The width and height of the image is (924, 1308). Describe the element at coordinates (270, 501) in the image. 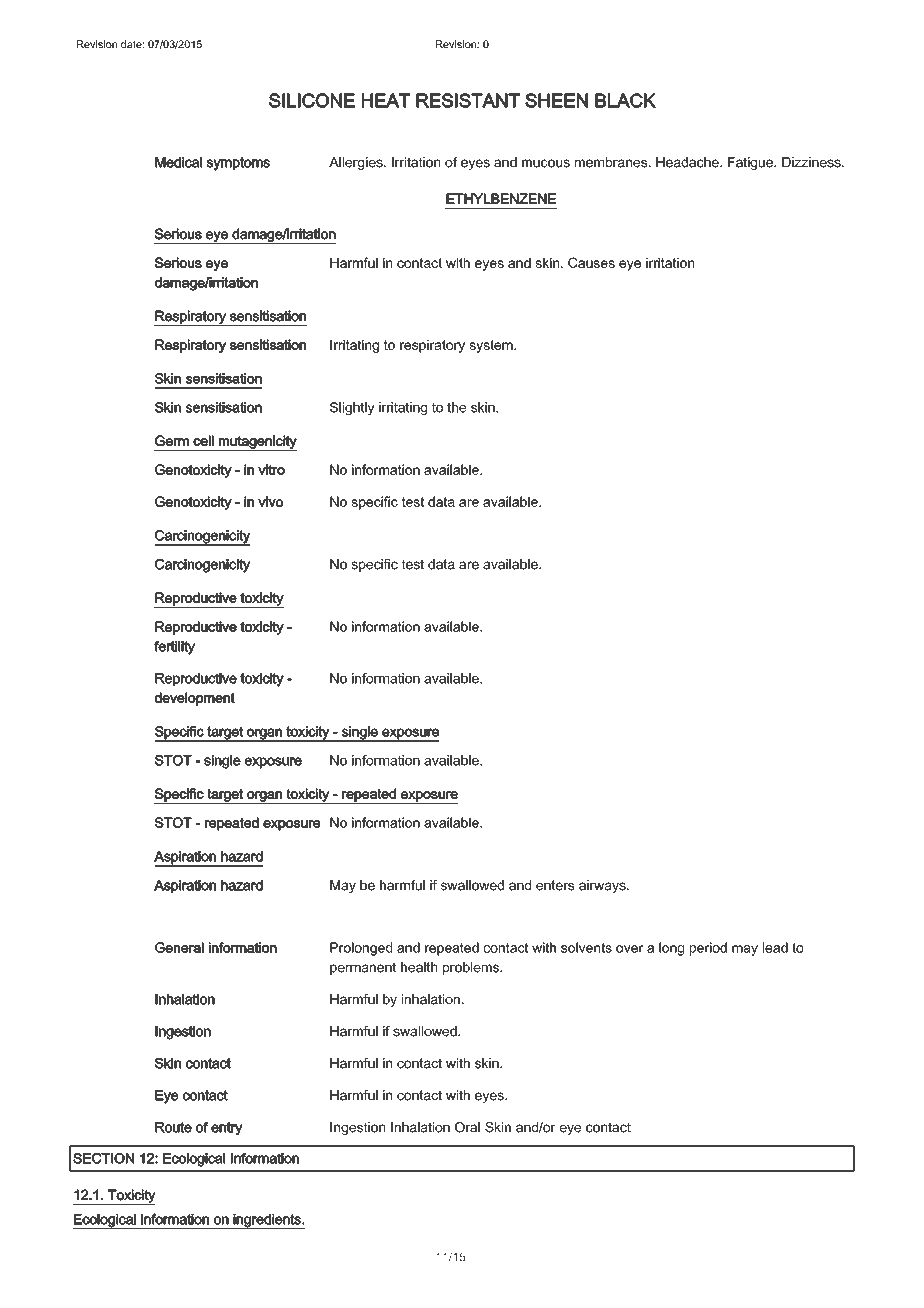

I see `vivo` at that location.
